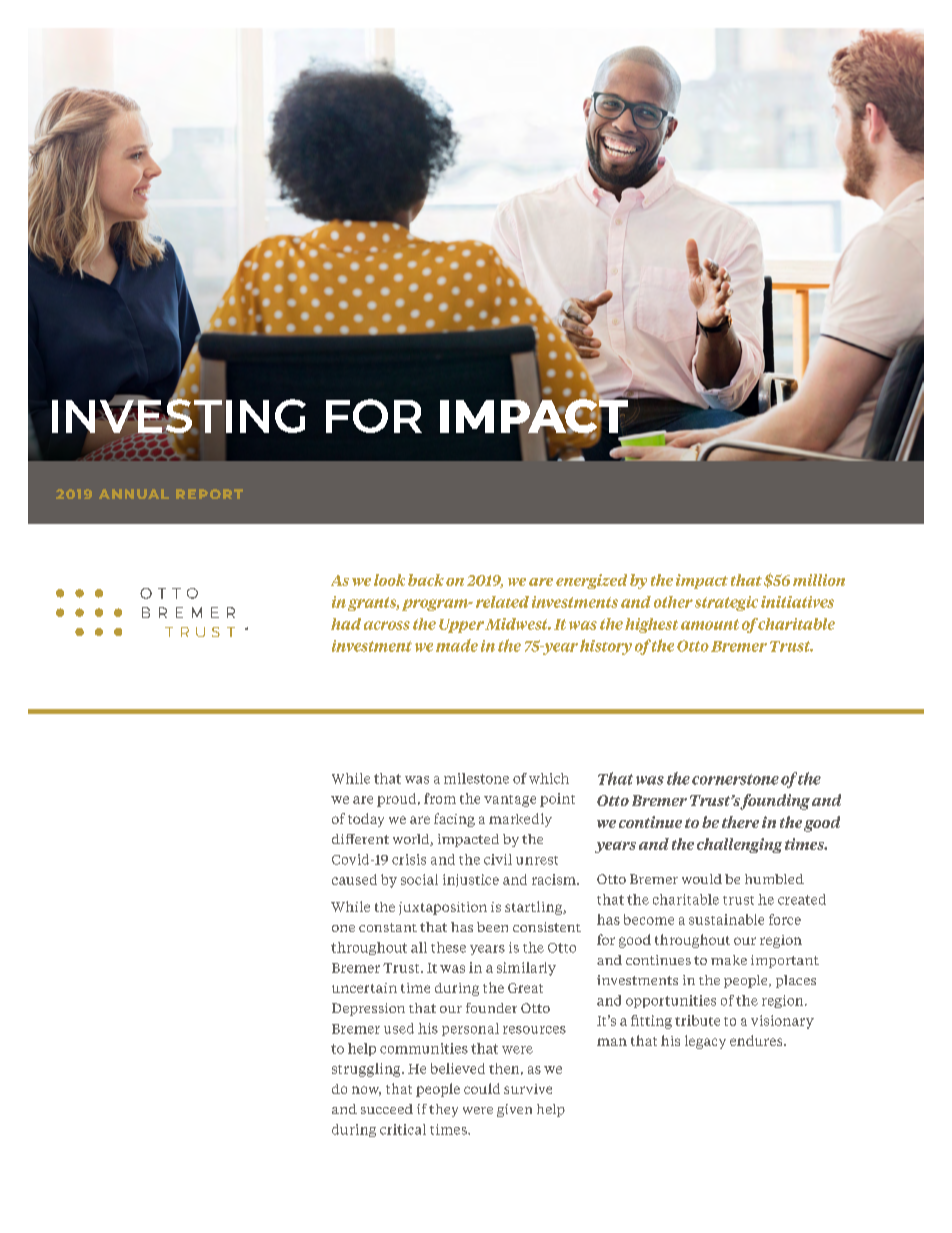 Image resolution: width=952 pixels, height=1233 pixels. What do you see at coordinates (514, 1110) in the screenshot?
I see `given` at bounding box center [514, 1110].
